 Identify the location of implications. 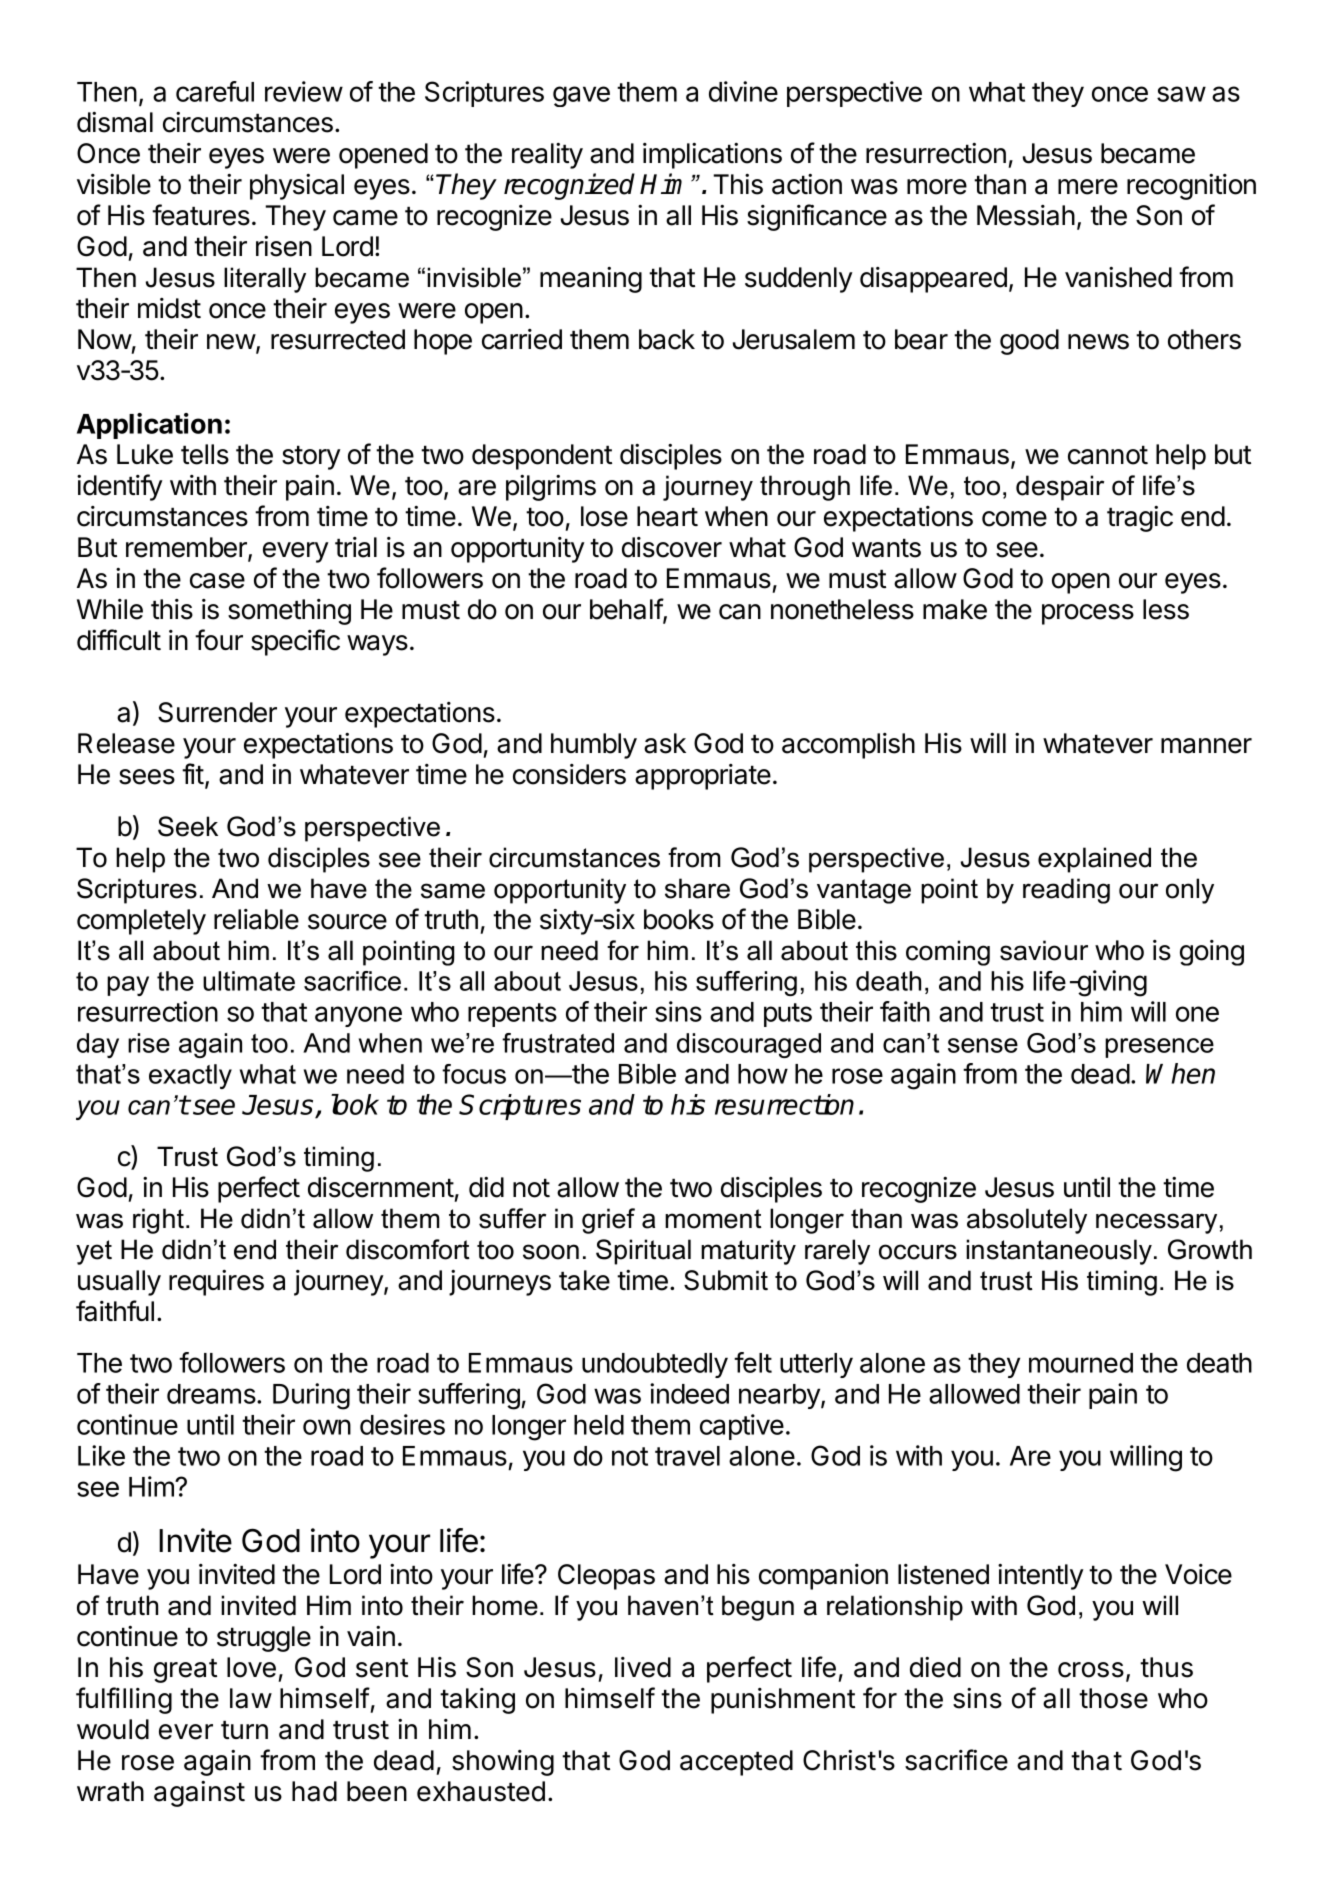
(712, 156).
